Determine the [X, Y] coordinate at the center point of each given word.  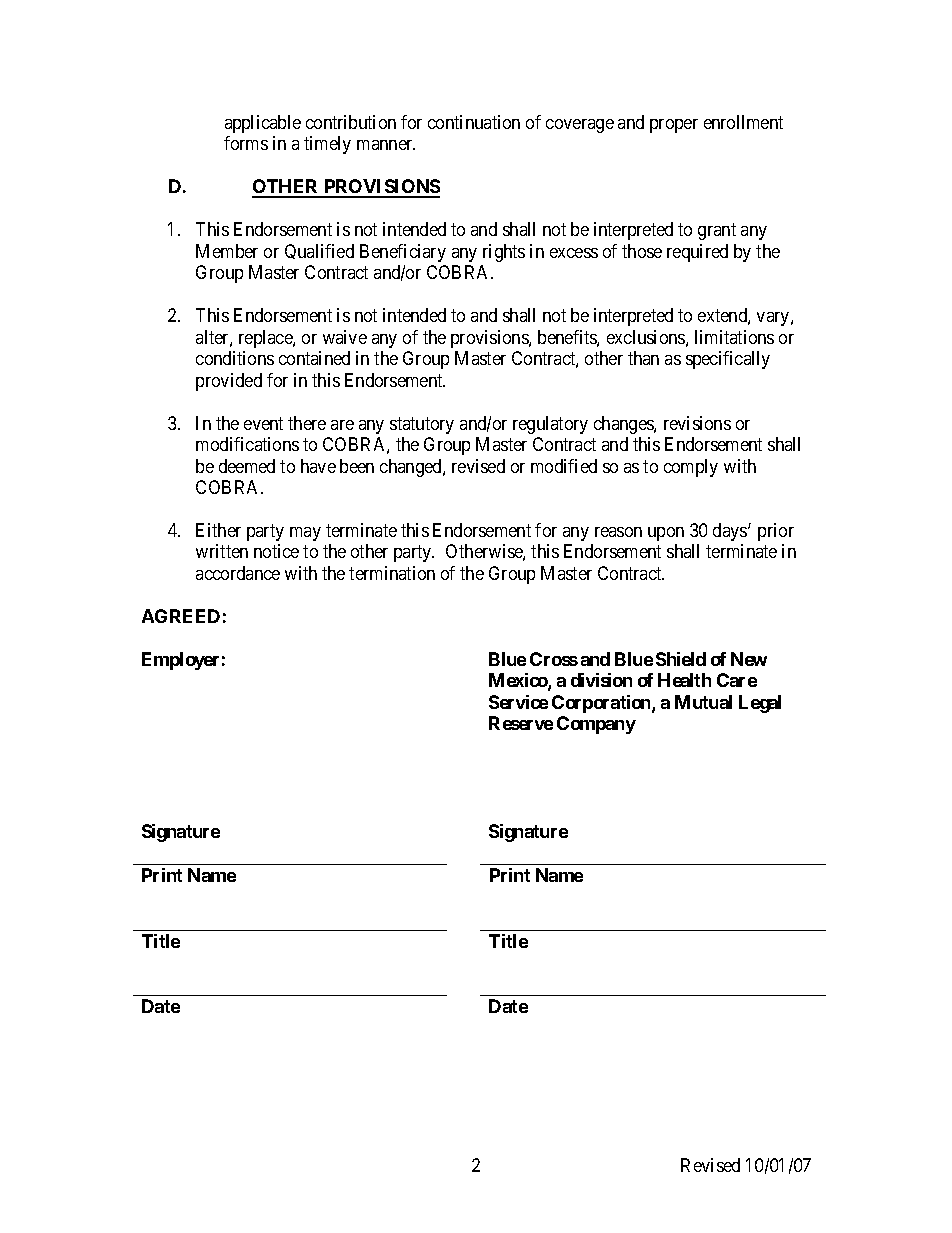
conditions [235, 358]
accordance [238, 573]
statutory [422, 425]
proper [674, 126]
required [697, 253]
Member [227, 251]
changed [412, 468]
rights [504, 253]
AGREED [181, 616]
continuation [474, 122]
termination [392, 573]
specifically [728, 360]
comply [691, 468]
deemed [247, 466]
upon [666, 534]
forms [246, 143]
